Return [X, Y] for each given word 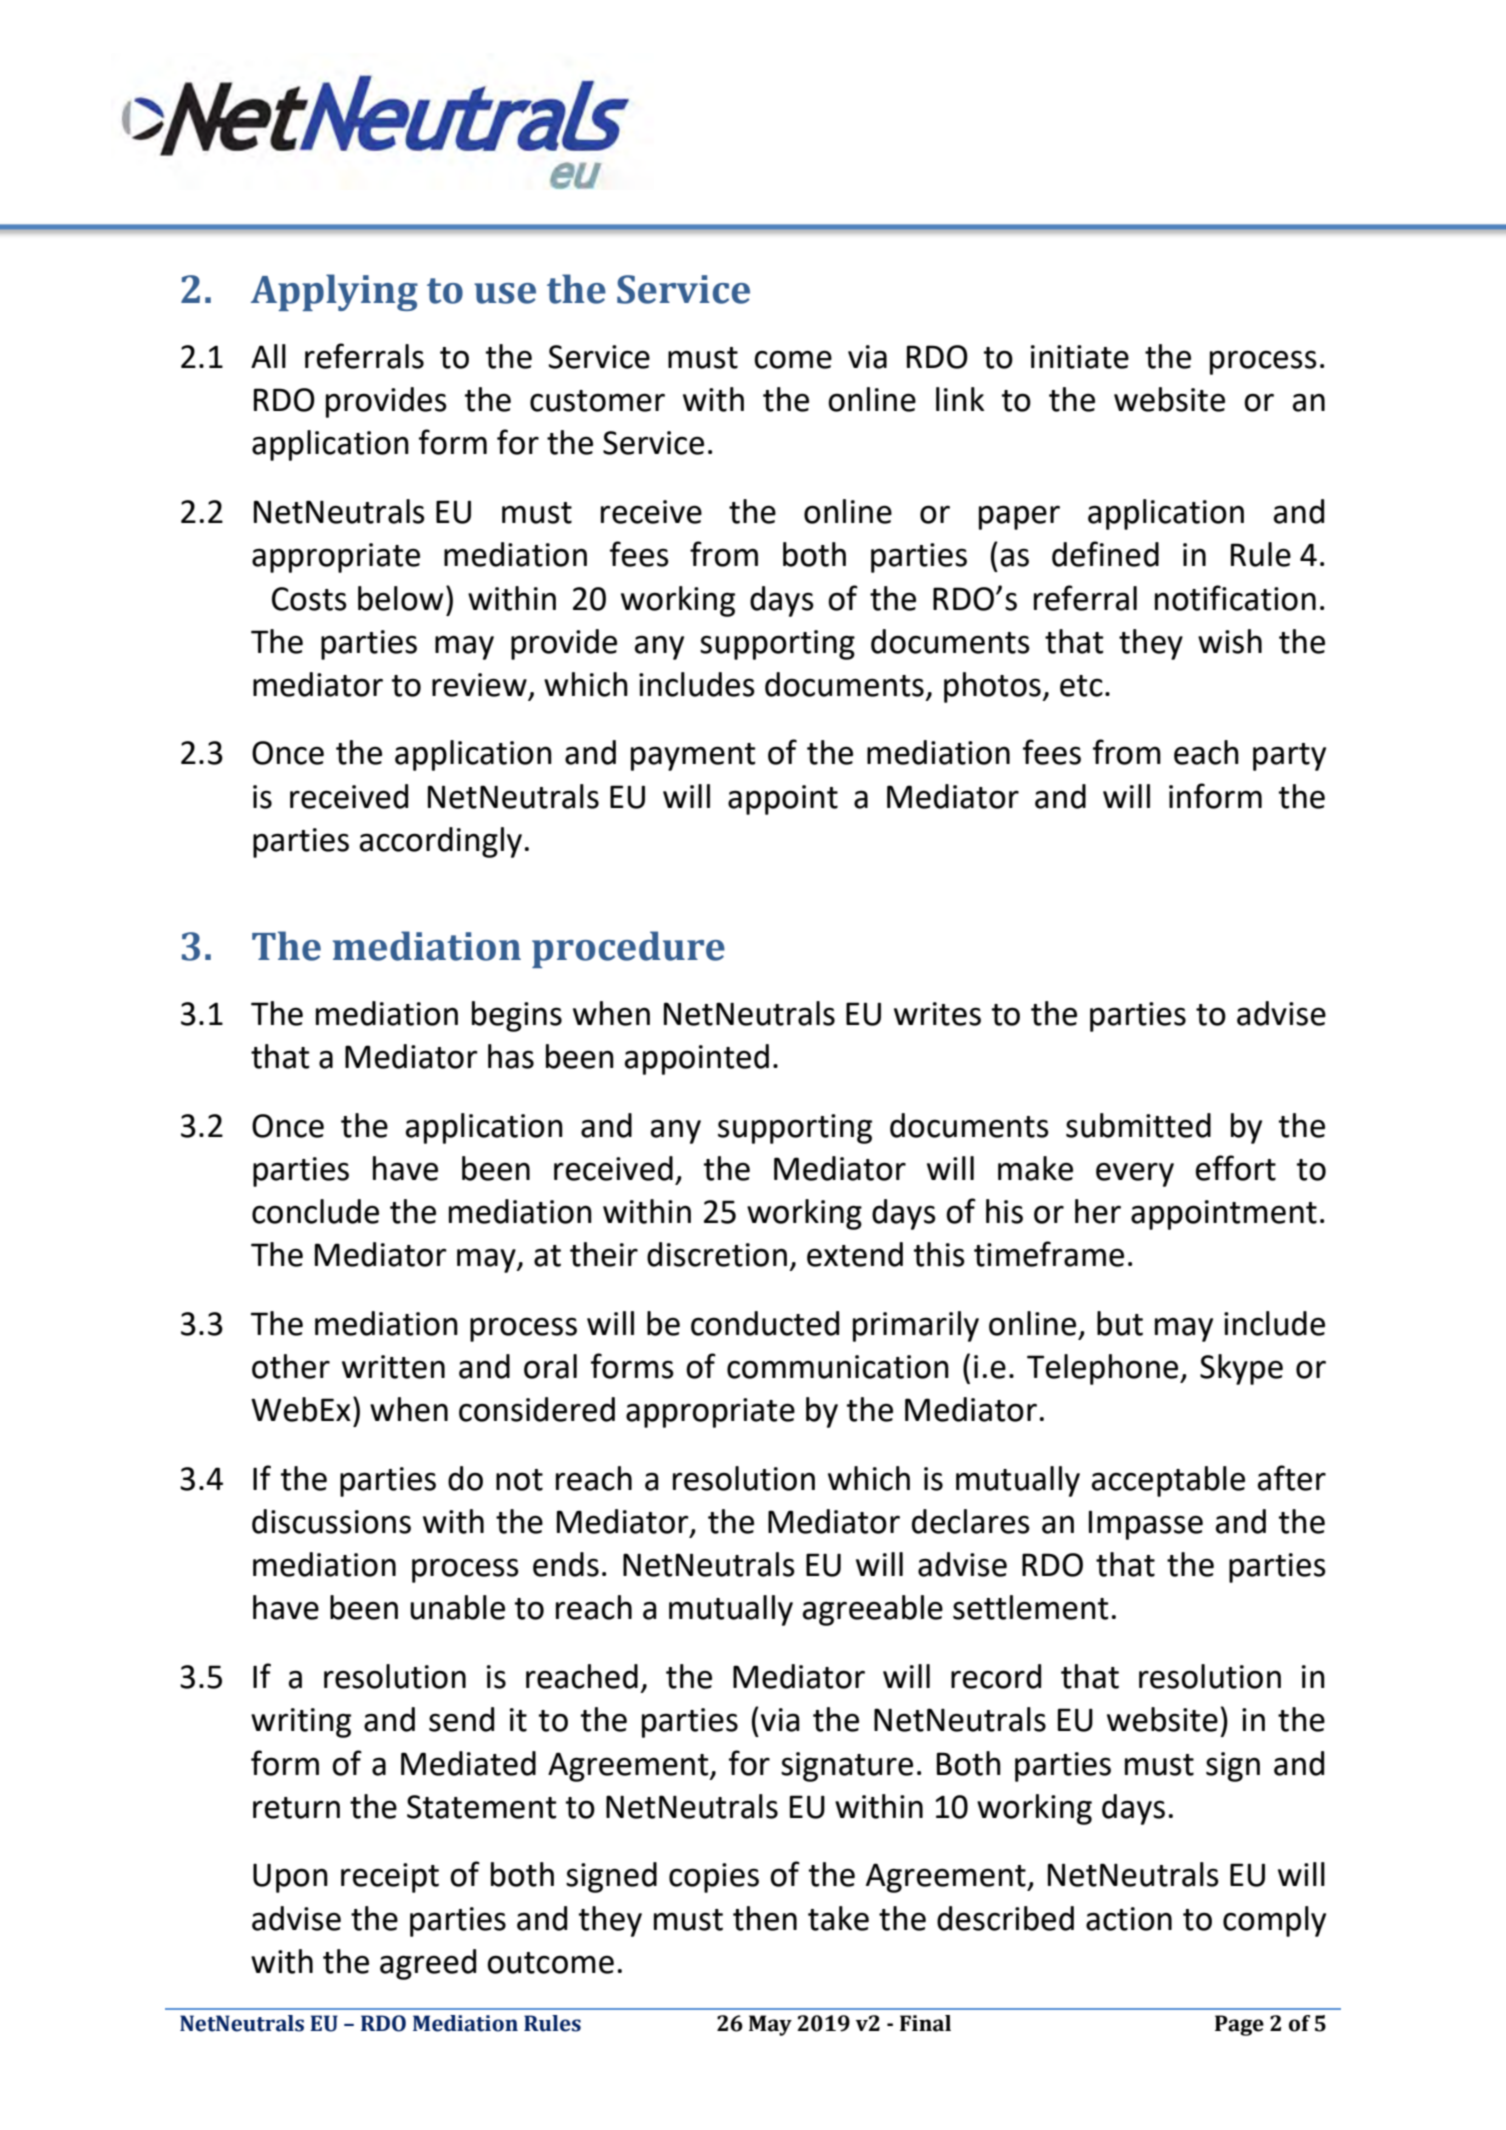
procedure [628, 949]
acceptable [1168, 1481]
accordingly [441, 842]
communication [838, 1367]
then [765, 1918]
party [1289, 757]
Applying [334, 292]
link [960, 399]
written [393, 1367]
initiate [1080, 357]
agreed [428, 1964]
